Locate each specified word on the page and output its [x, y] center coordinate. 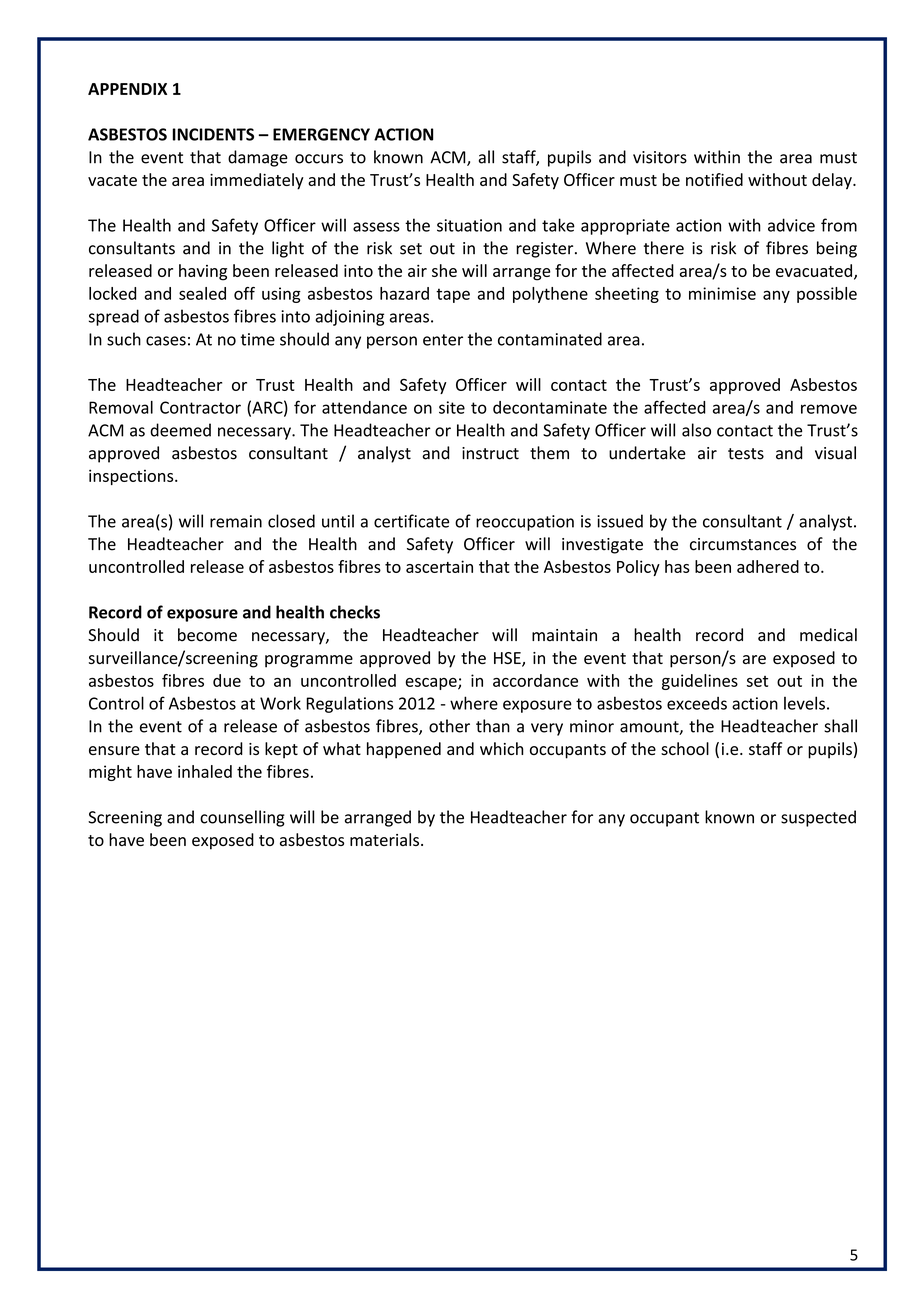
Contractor [200, 407]
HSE [508, 659]
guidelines [700, 682]
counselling [242, 818]
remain [236, 521]
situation [469, 225]
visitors [660, 157]
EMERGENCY [321, 134]
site [452, 407]
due [227, 680]
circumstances [743, 544]
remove [829, 409]
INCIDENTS [213, 134]
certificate [411, 521]
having [203, 272]
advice [791, 225]
